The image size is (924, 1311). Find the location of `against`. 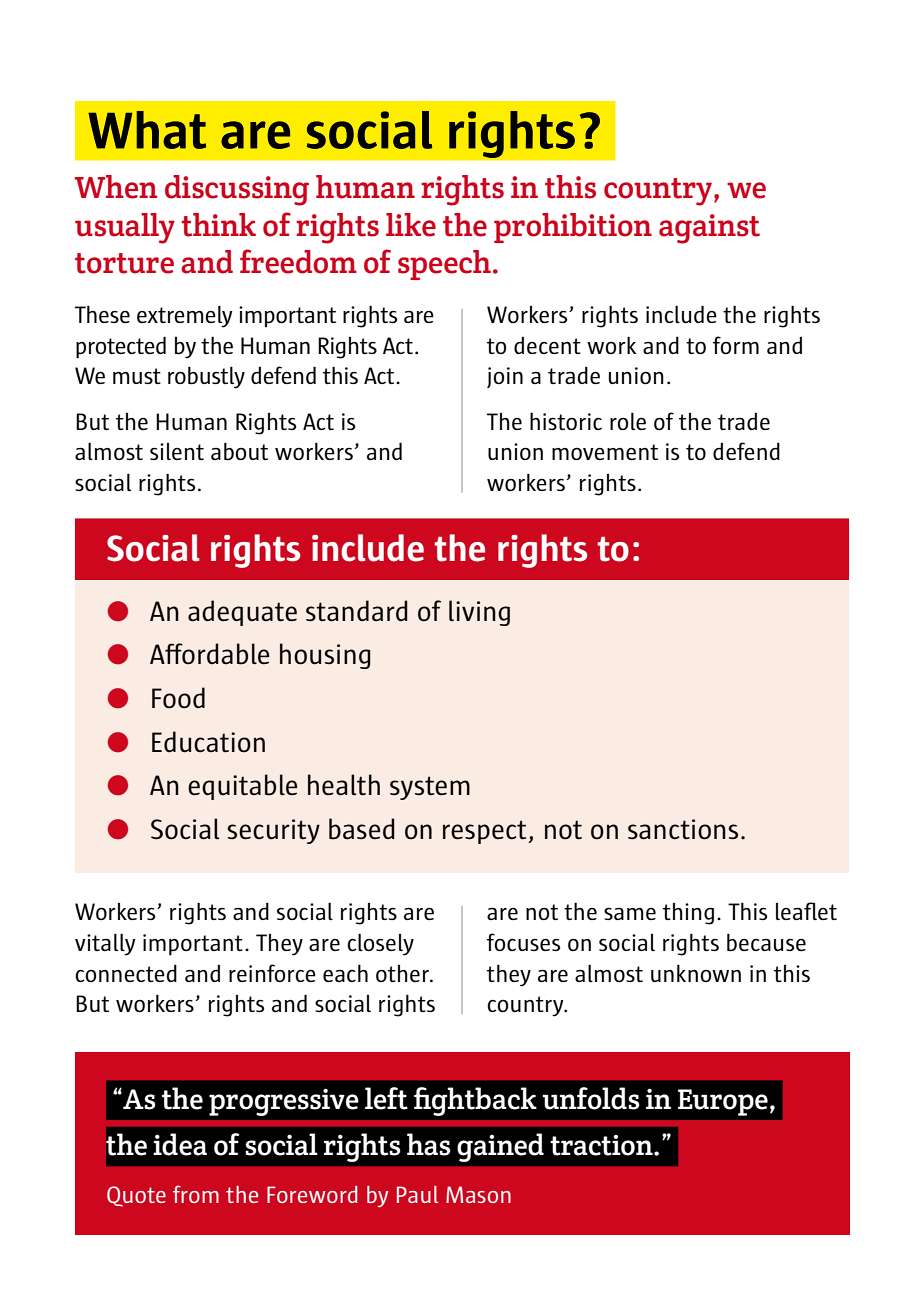

against is located at coordinates (709, 229).
